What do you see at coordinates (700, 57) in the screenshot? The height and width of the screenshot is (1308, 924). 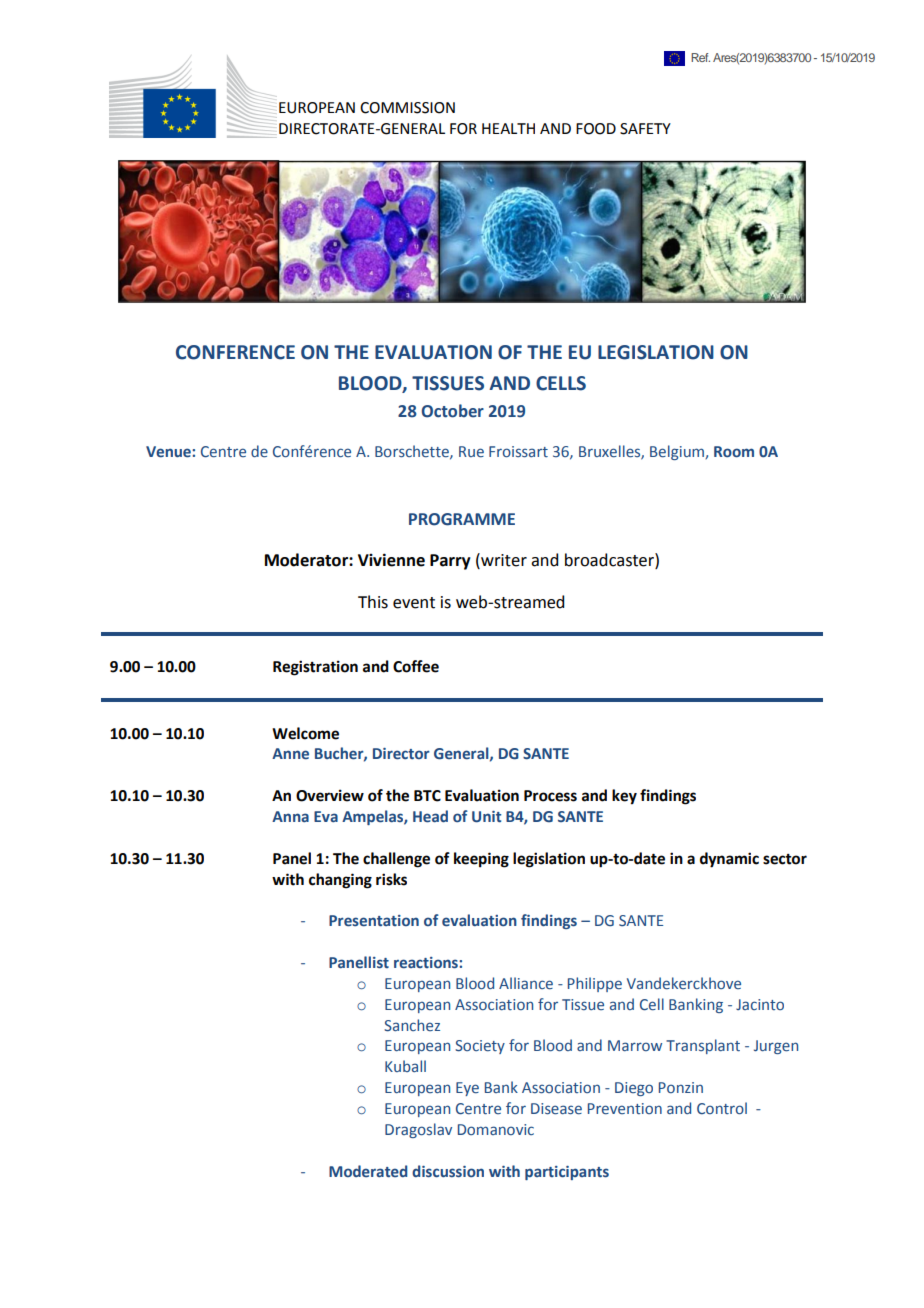 I see `Ref` at bounding box center [700, 57].
